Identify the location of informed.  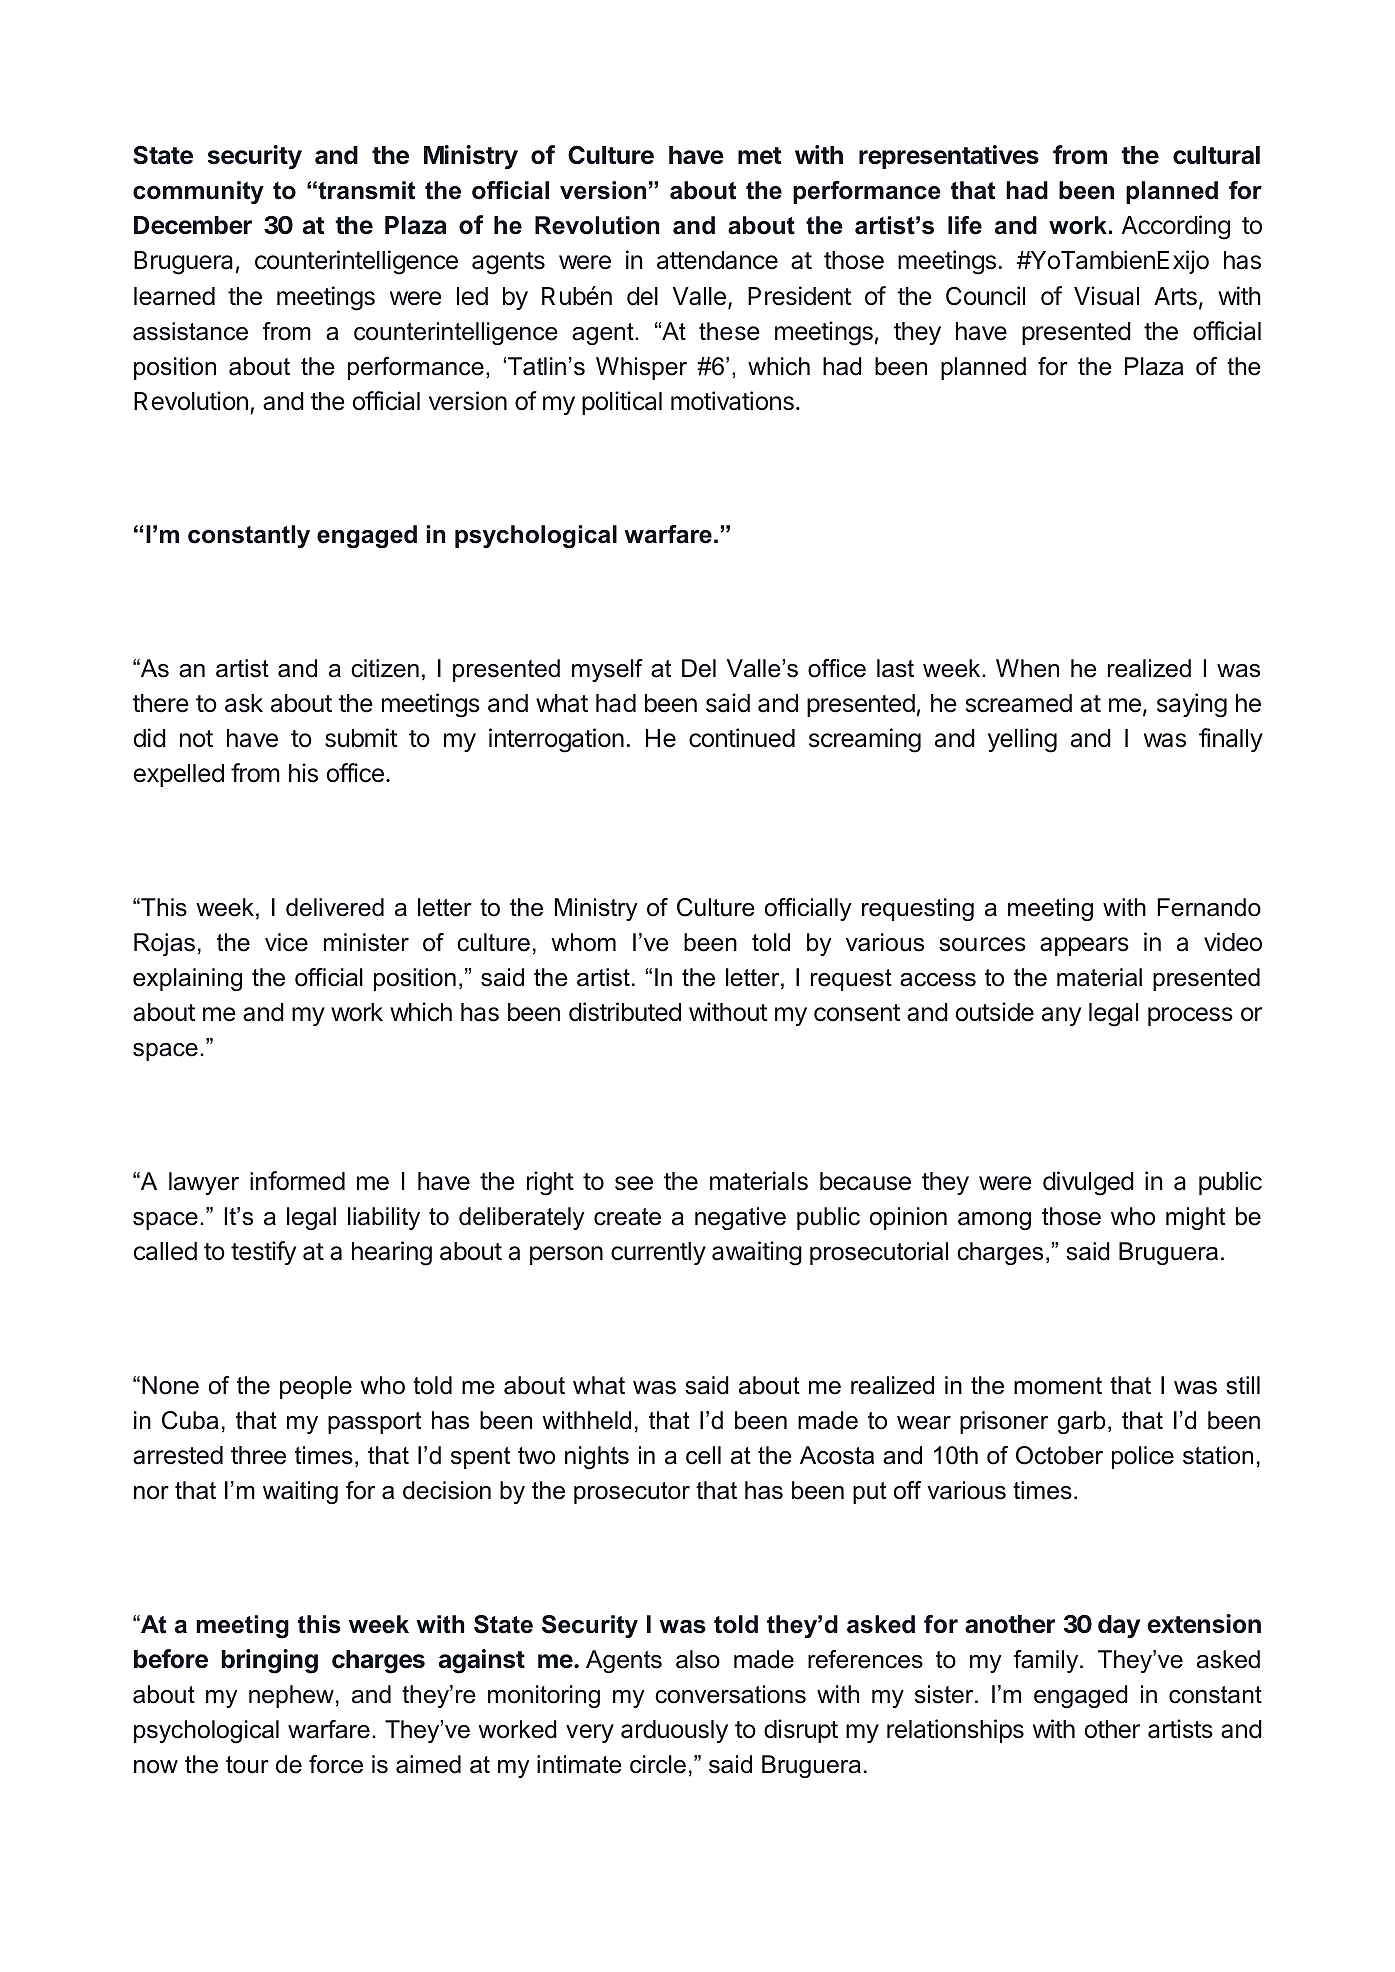
(297, 1181).
